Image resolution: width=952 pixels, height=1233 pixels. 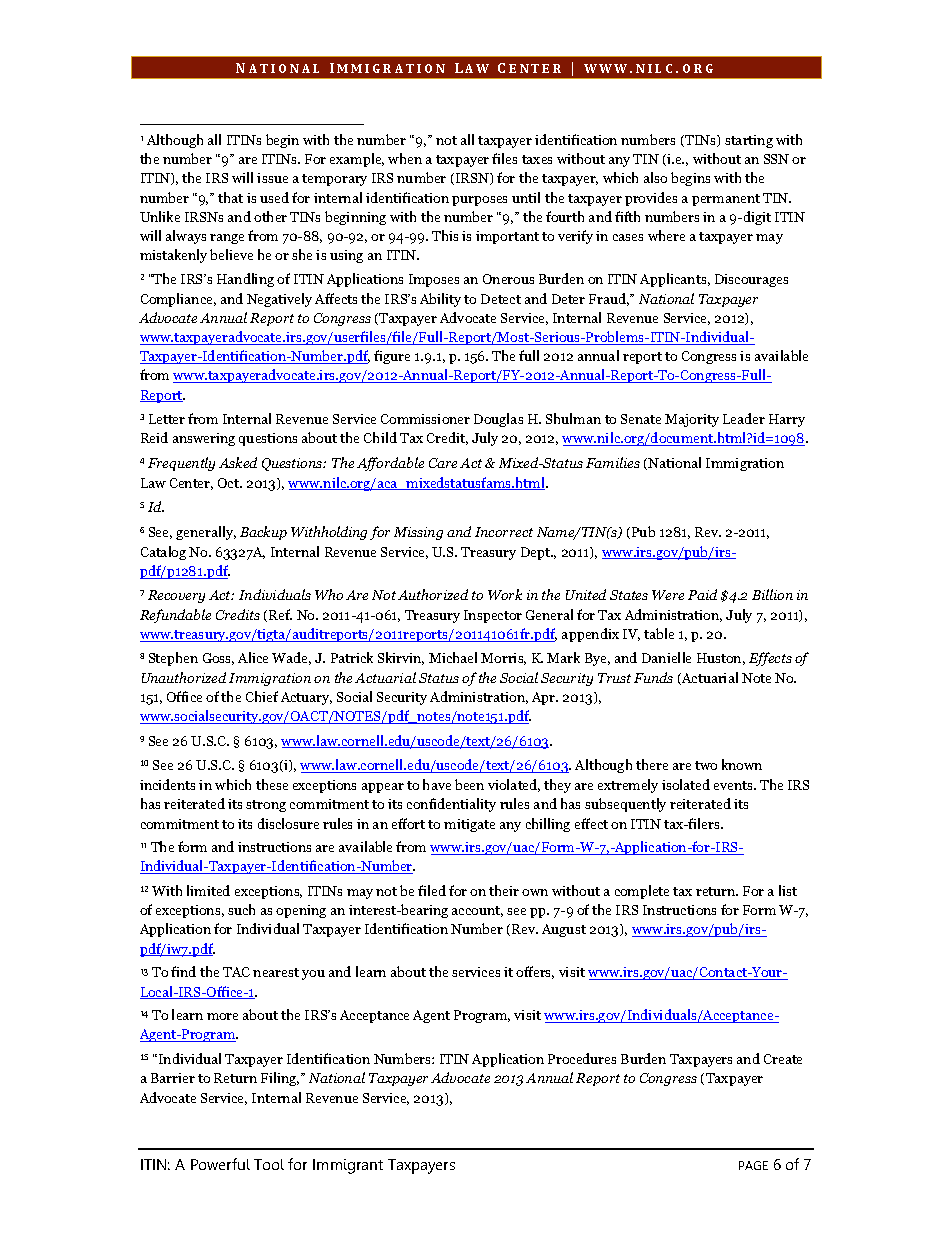 I want to click on Douglas, so click(x=498, y=420).
